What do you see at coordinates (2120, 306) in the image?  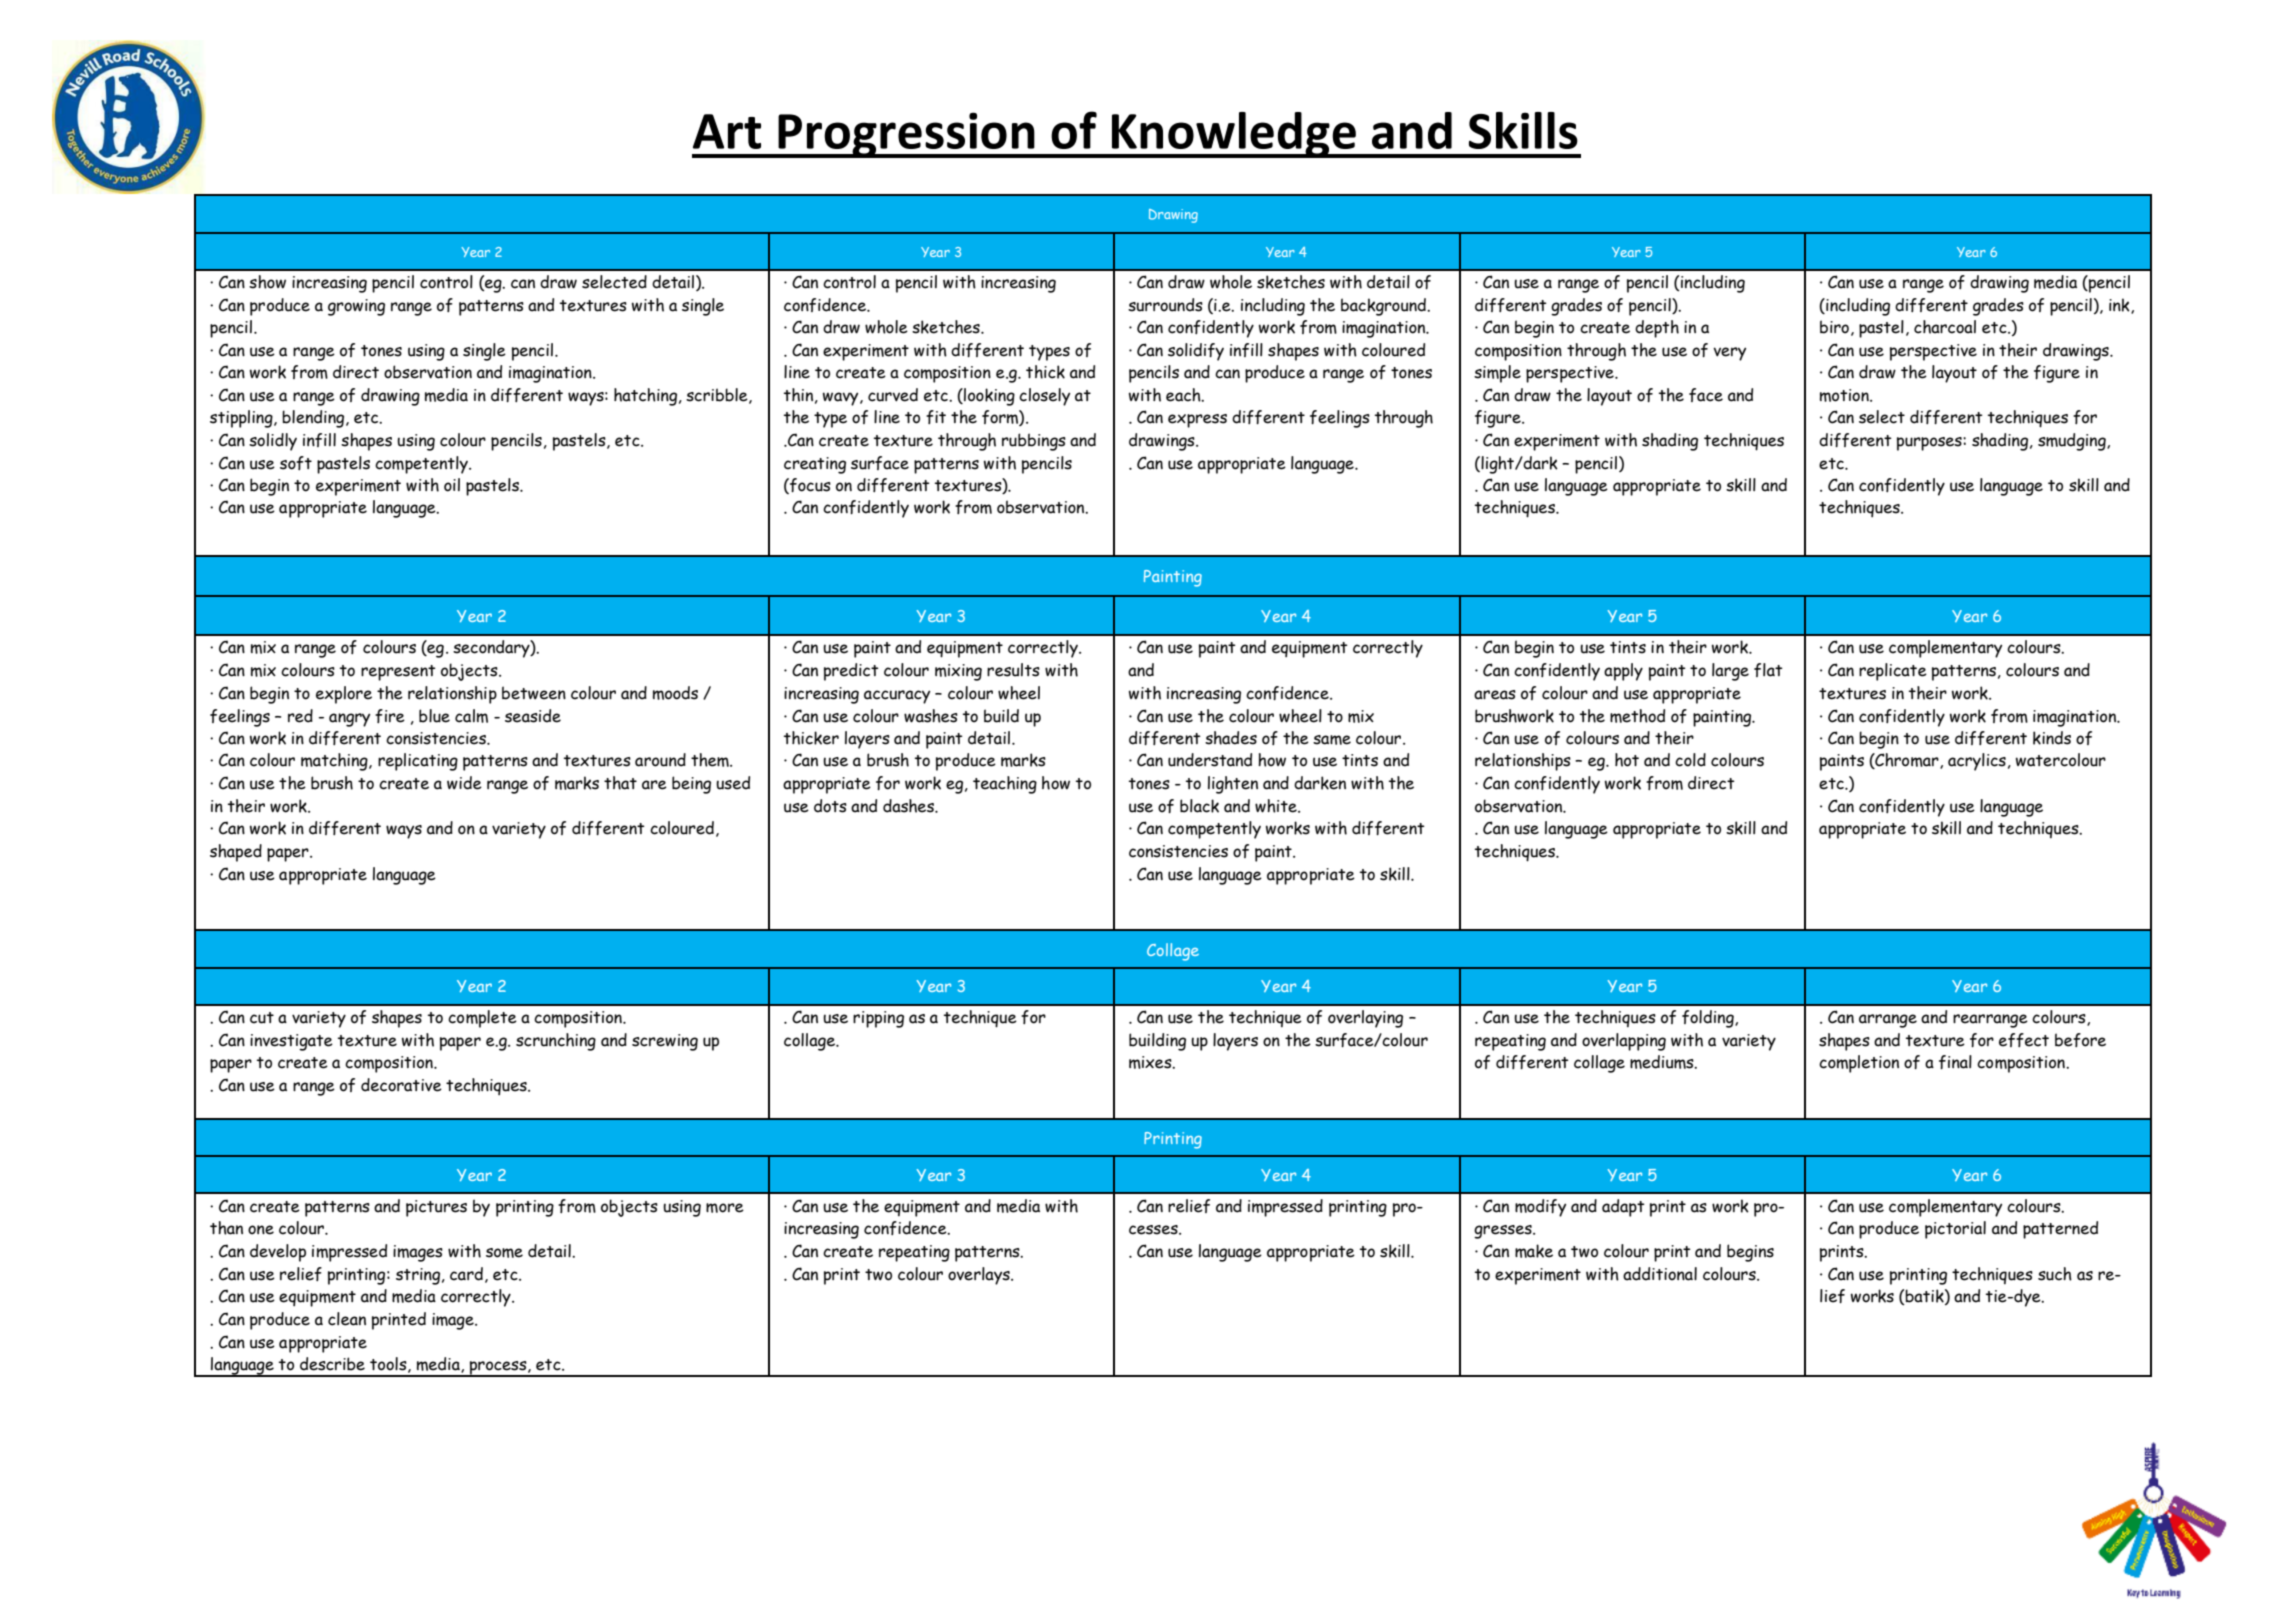 I see `ink` at bounding box center [2120, 306].
